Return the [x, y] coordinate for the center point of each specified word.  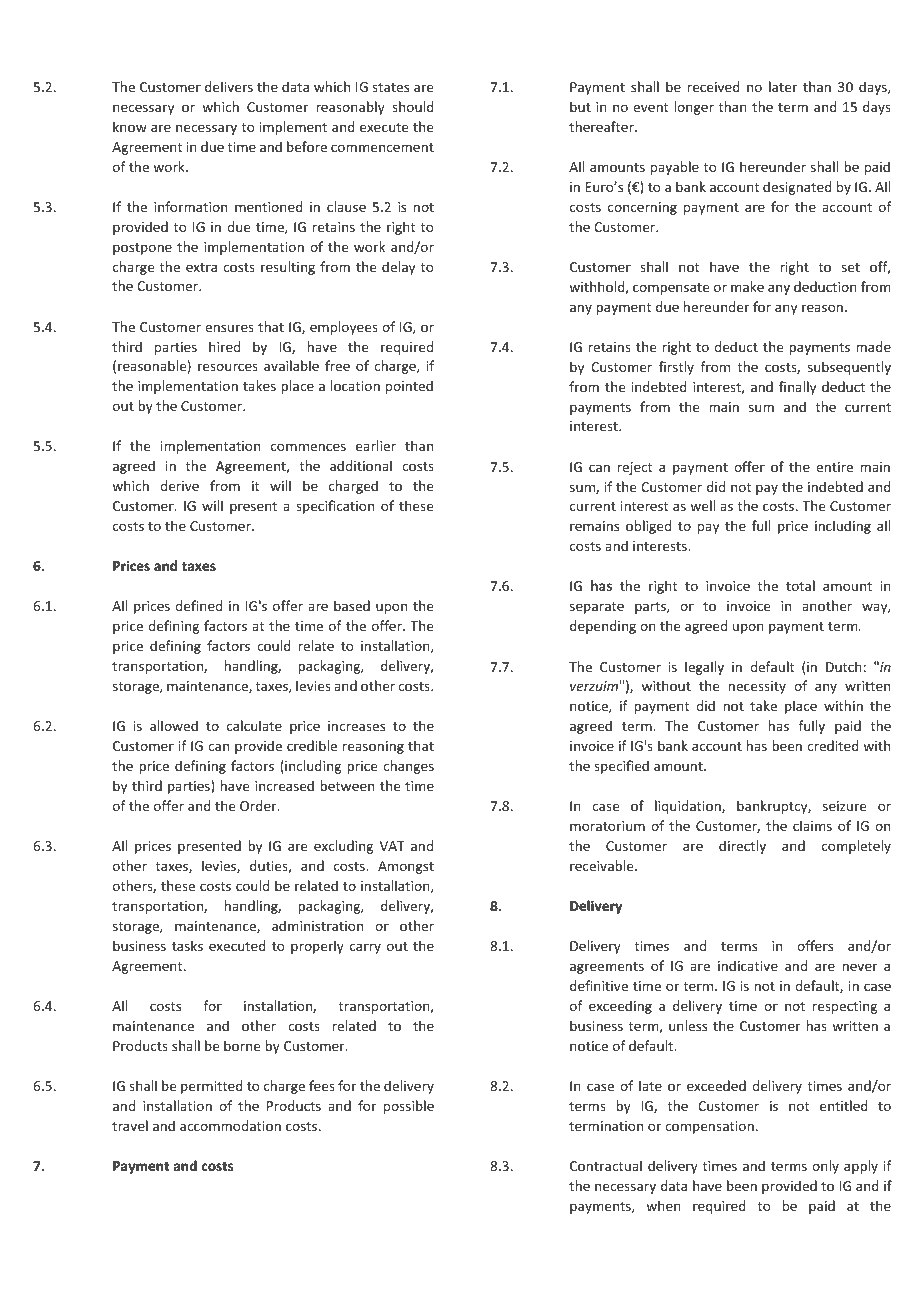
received [714, 86]
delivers [229, 86]
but [580, 106]
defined [198, 605]
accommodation [230, 1125]
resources [228, 367]
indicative [748, 965]
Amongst [406, 867]
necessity [757, 687]
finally [797, 388]
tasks [187, 945]
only [825, 1167]
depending [603, 627]
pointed [409, 387]
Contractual [606, 1165]
